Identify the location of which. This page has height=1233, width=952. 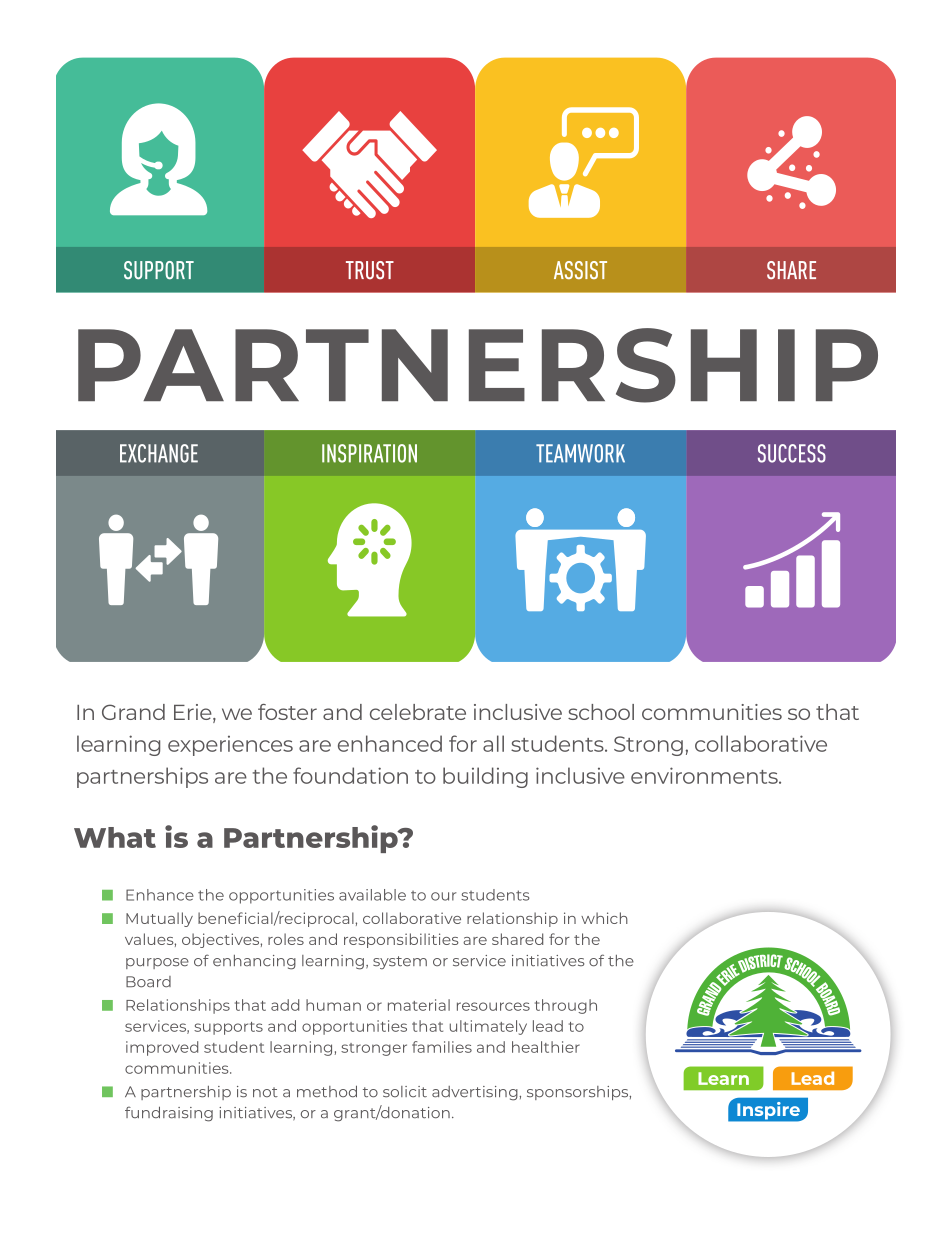
(604, 918).
